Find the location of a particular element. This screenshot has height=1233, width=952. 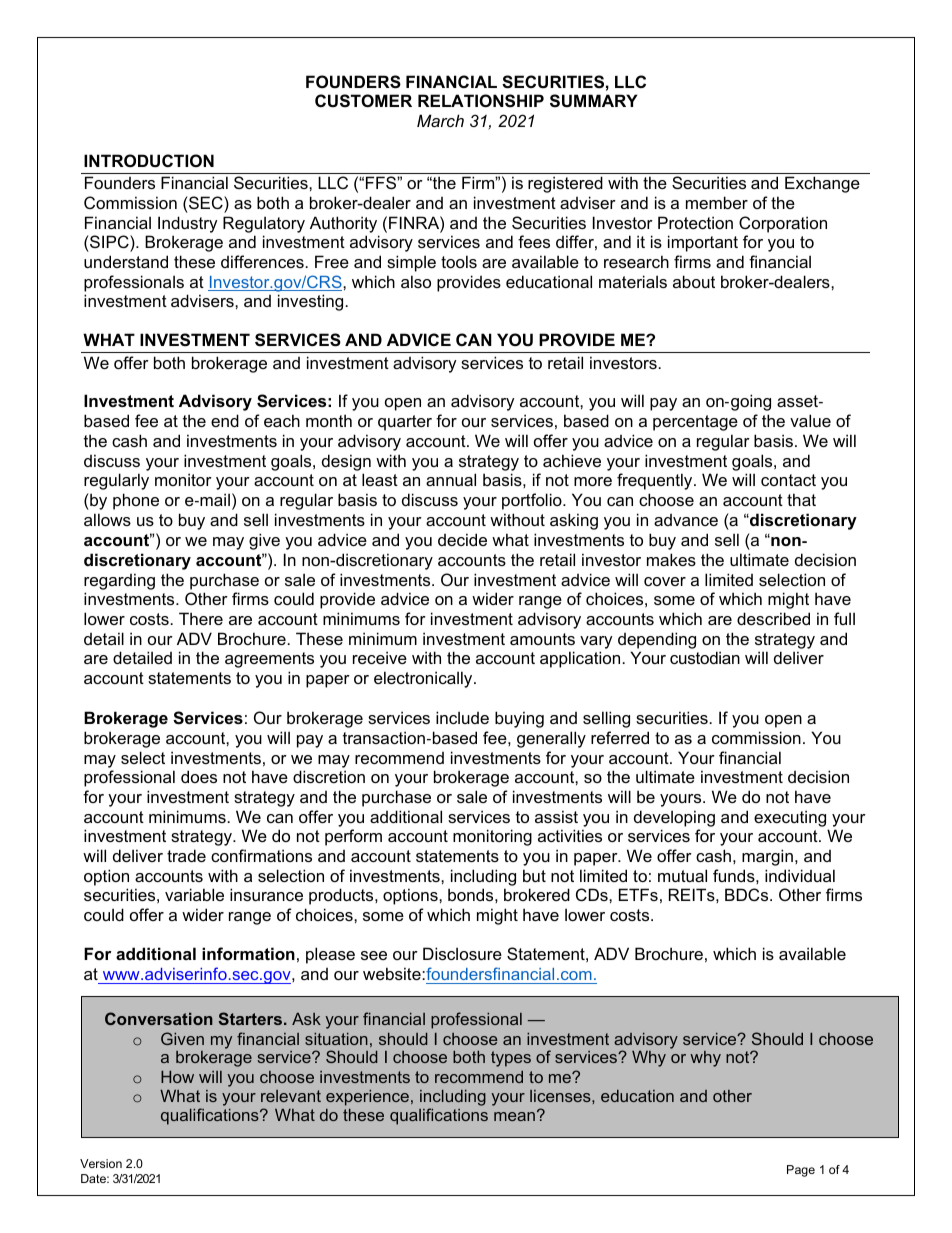

How is located at coordinates (177, 1077).
